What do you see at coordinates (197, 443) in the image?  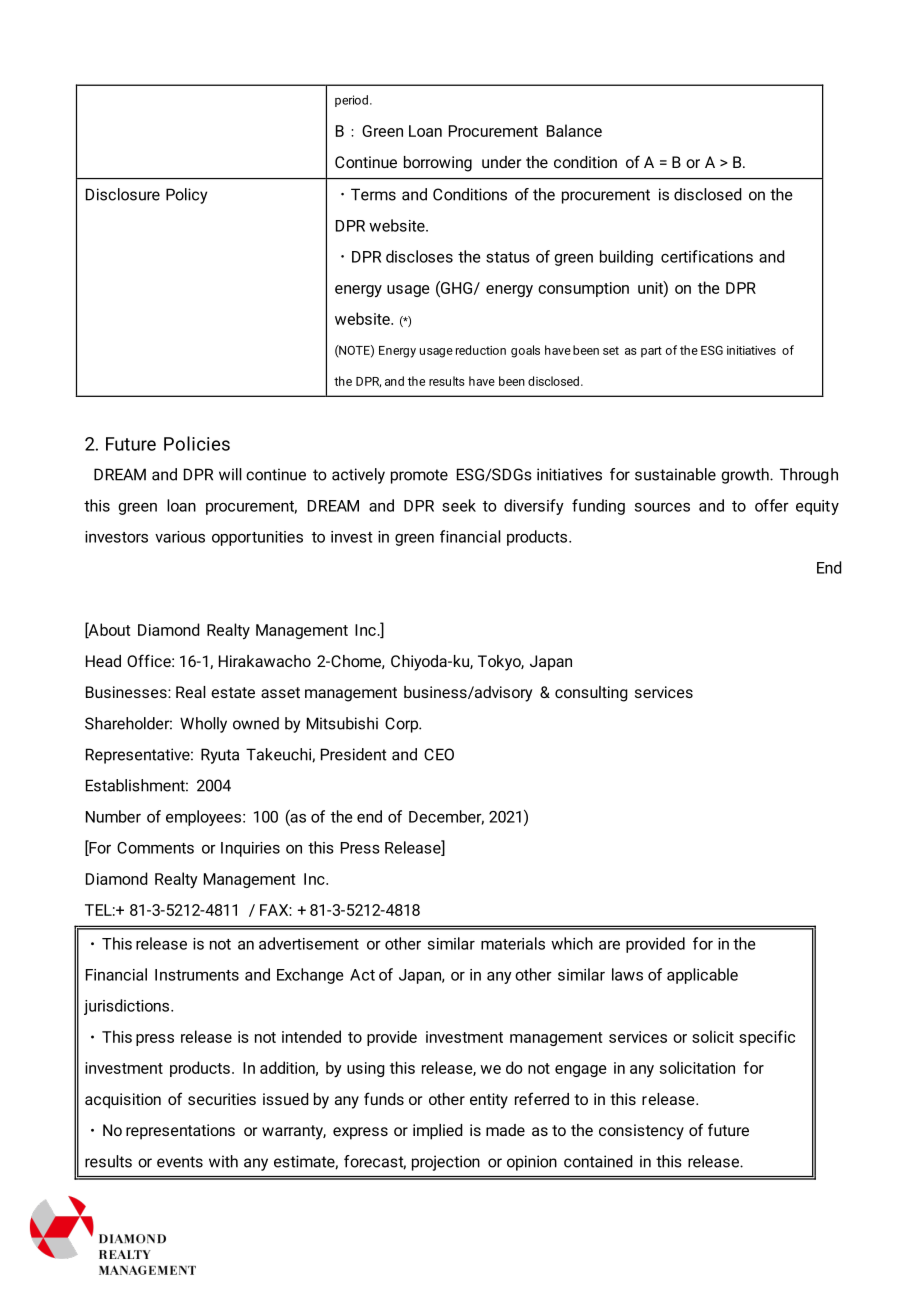 I see `Policies` at bounding box center [197, 443].
